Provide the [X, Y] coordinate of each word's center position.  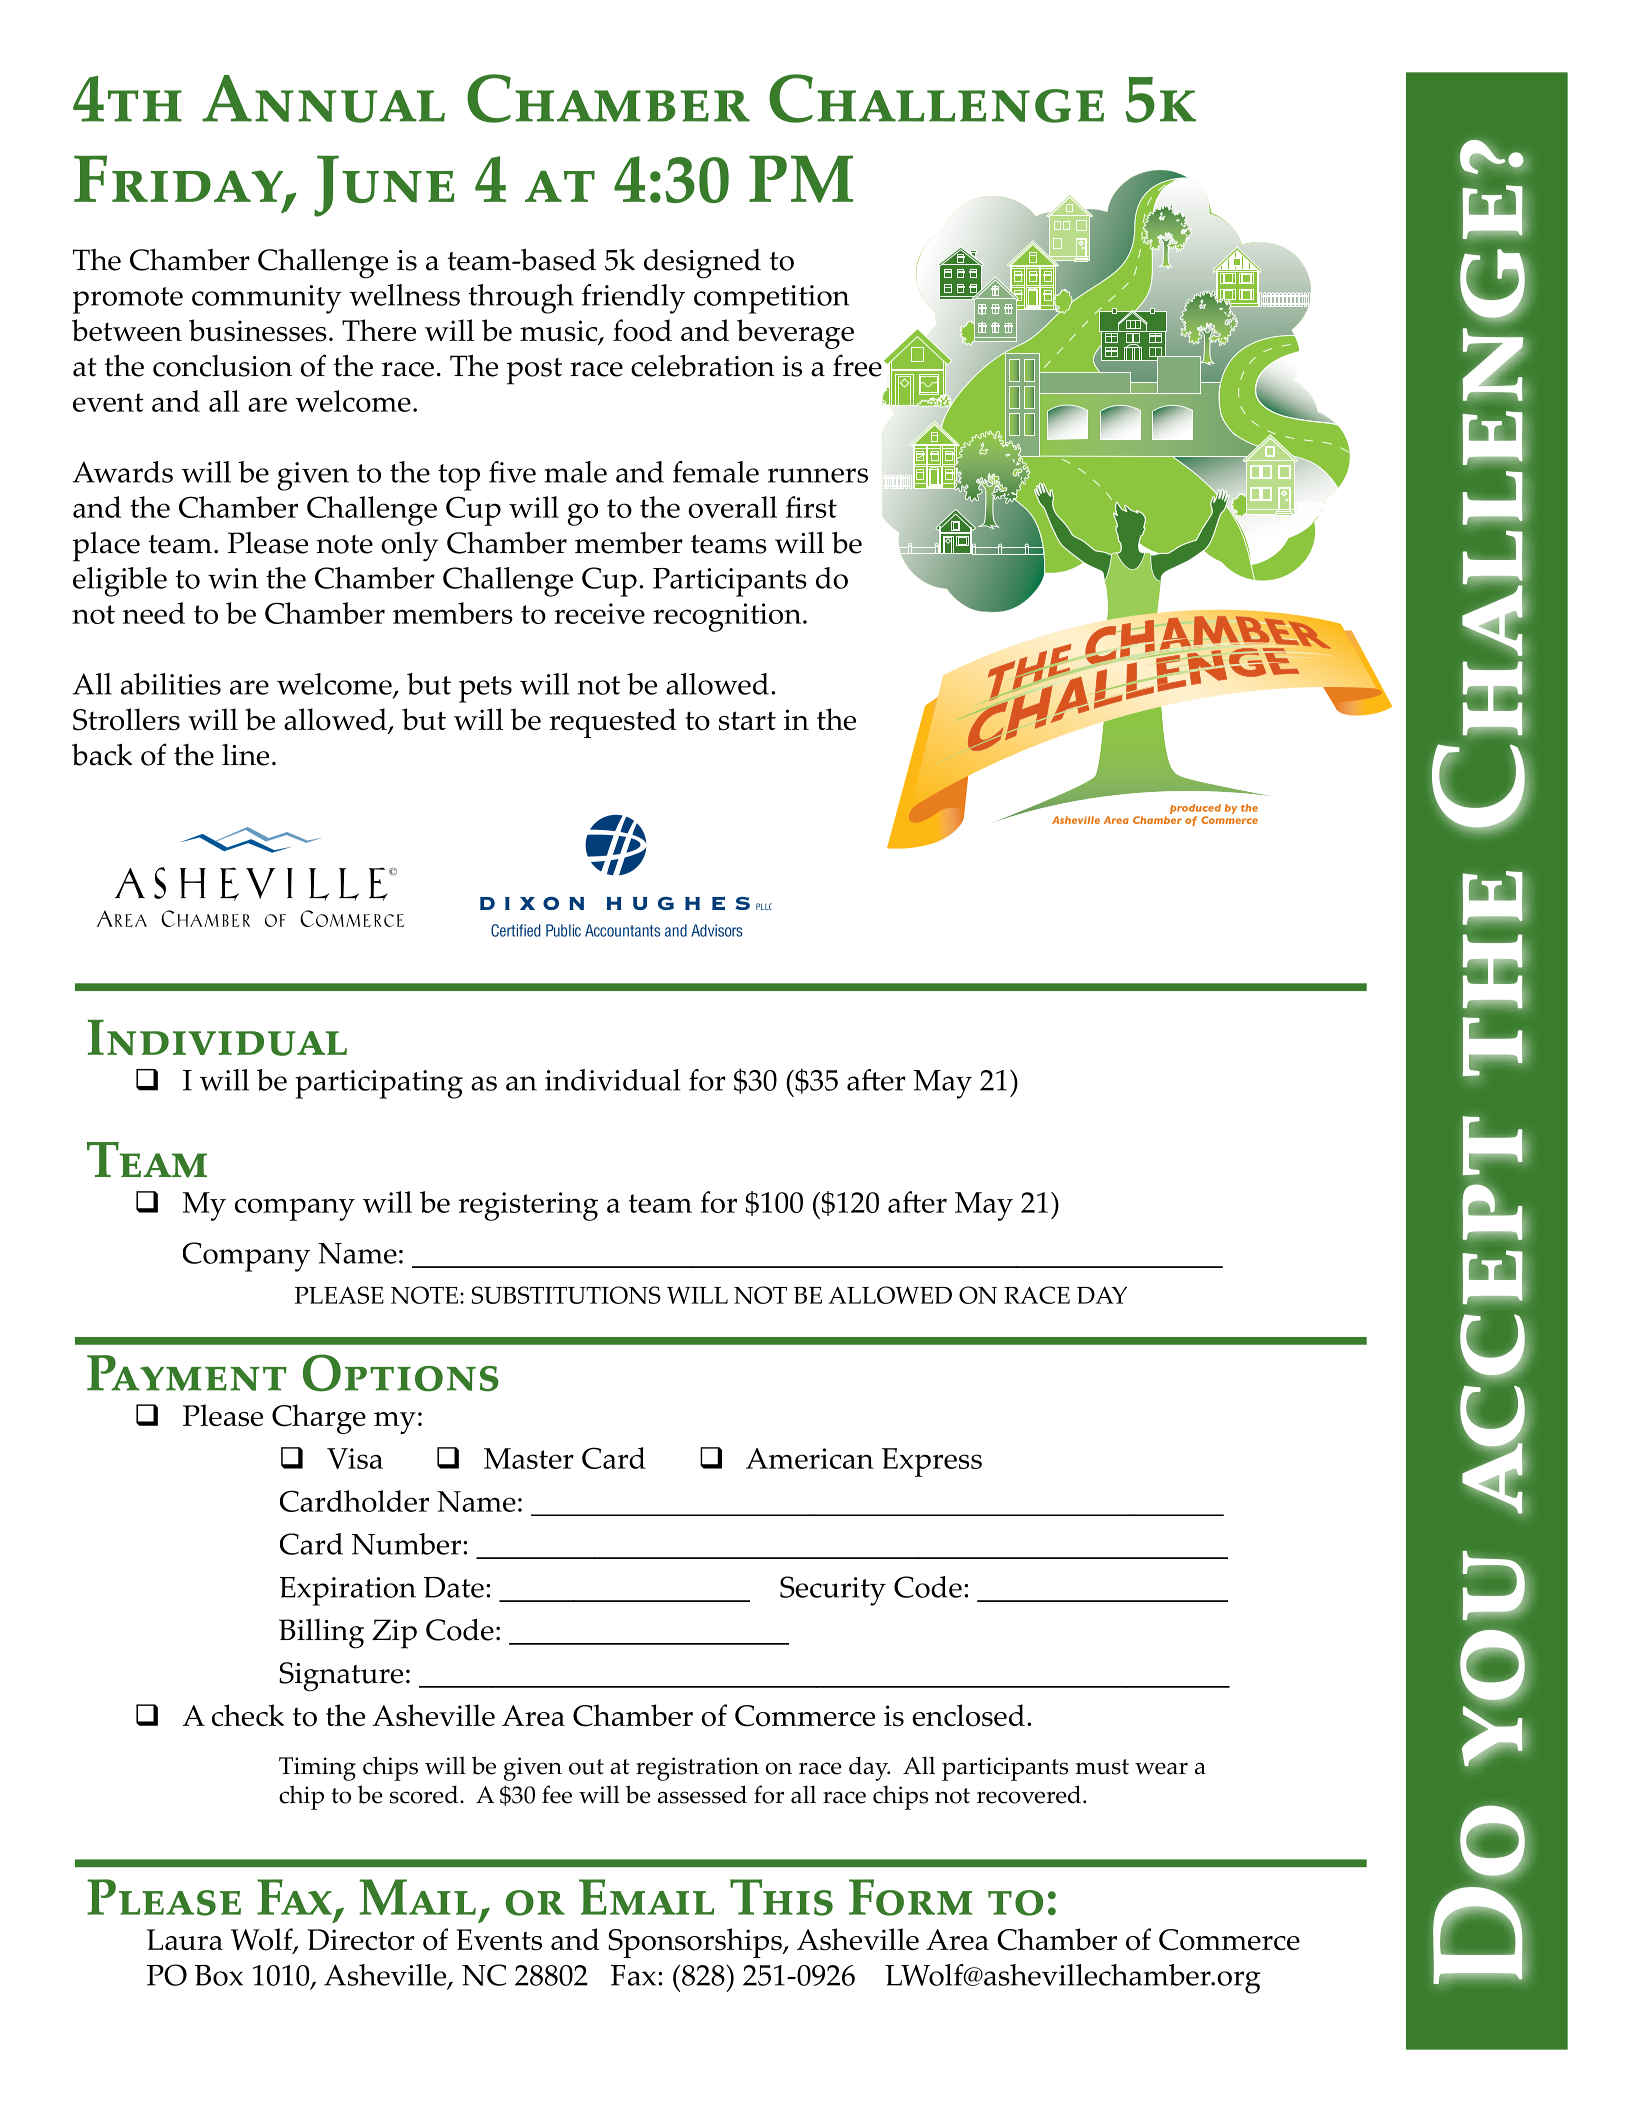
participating [379, 1084]
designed [702, 264]
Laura [185, 1939]
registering [528, 1206]
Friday [180, 179]
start [747, 721]
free [857, 365]
